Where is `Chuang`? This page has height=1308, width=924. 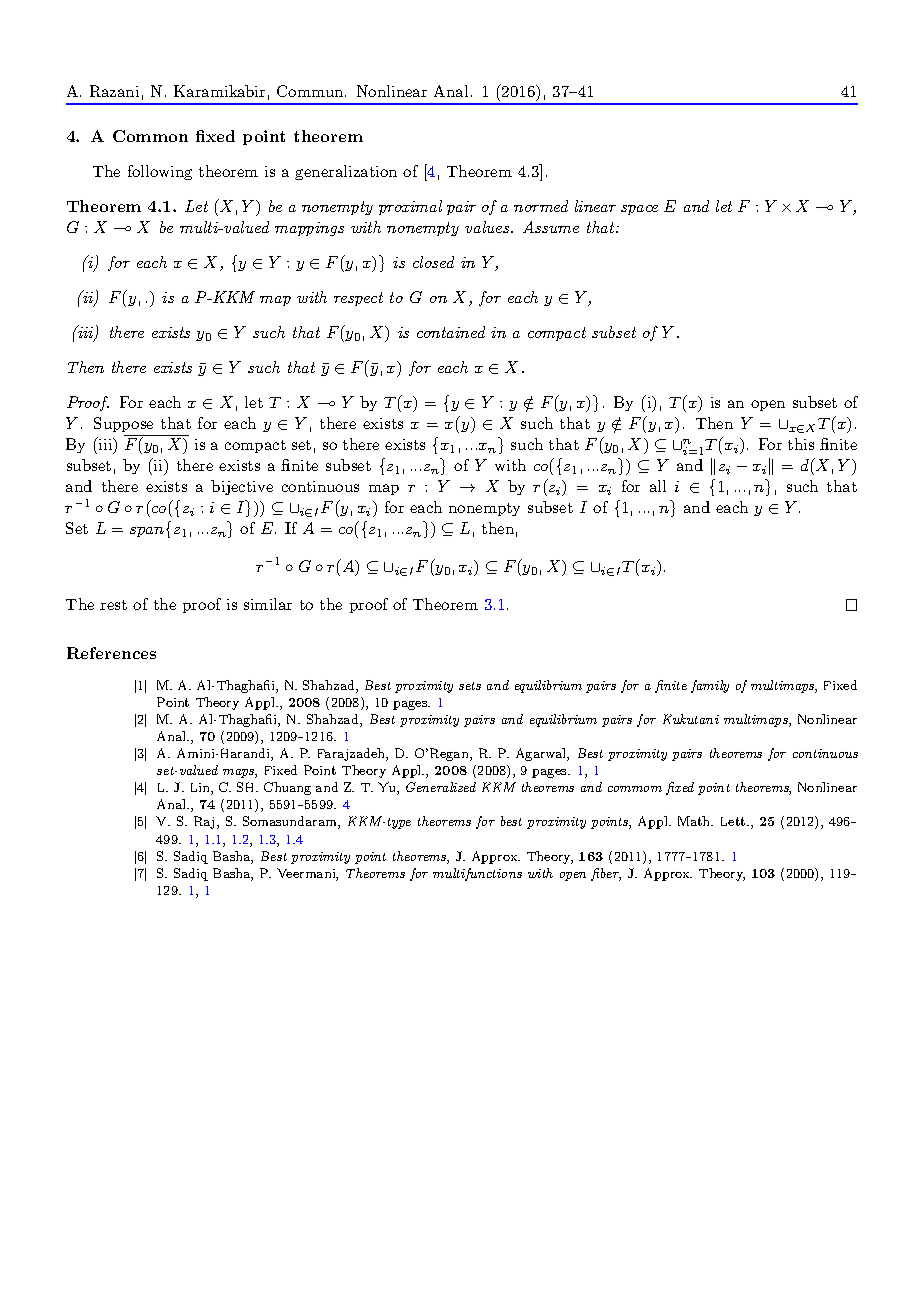 Chuang is located at coordinates (287, 788).
